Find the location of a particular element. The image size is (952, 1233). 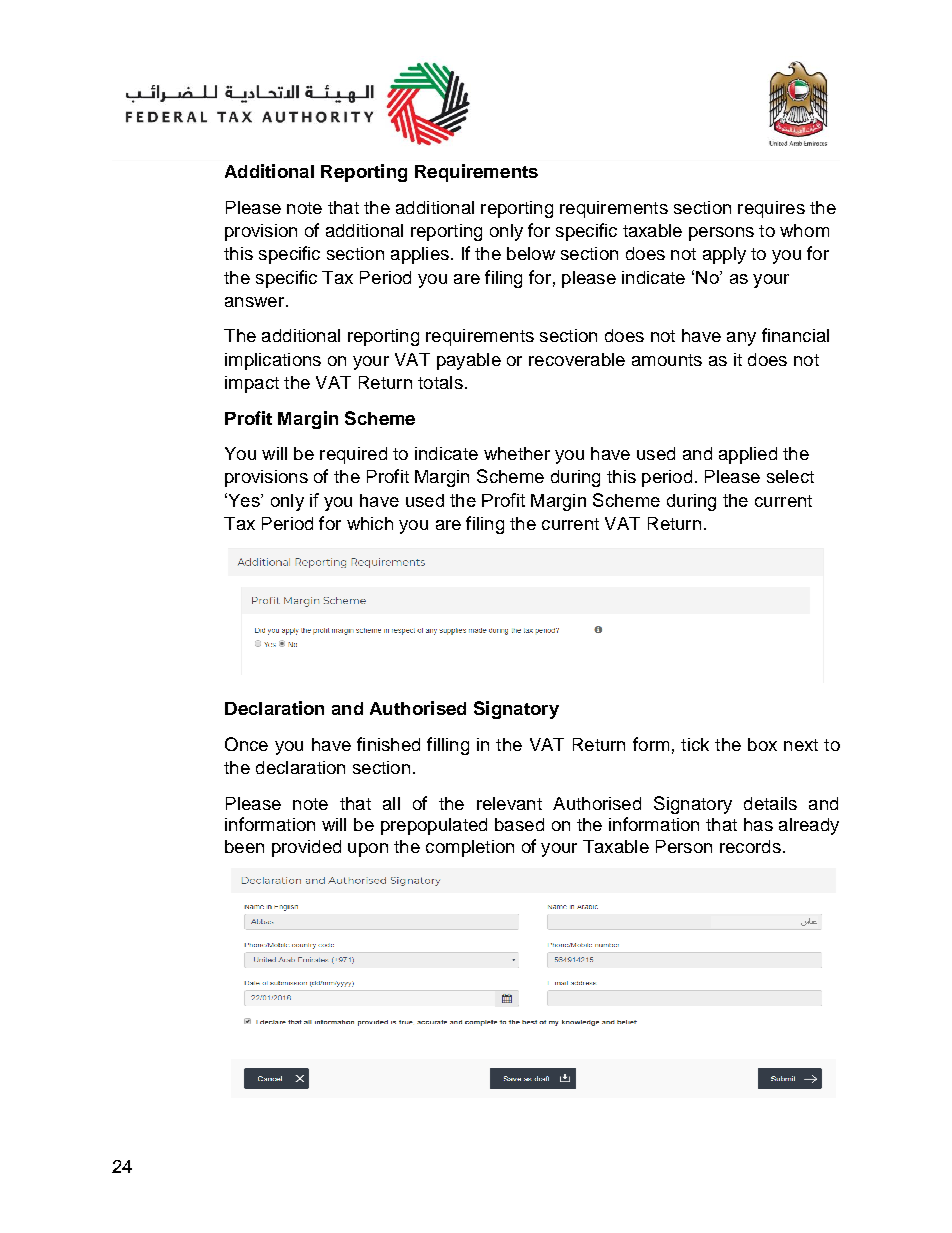

applied is located at coordinates (748, 455).
